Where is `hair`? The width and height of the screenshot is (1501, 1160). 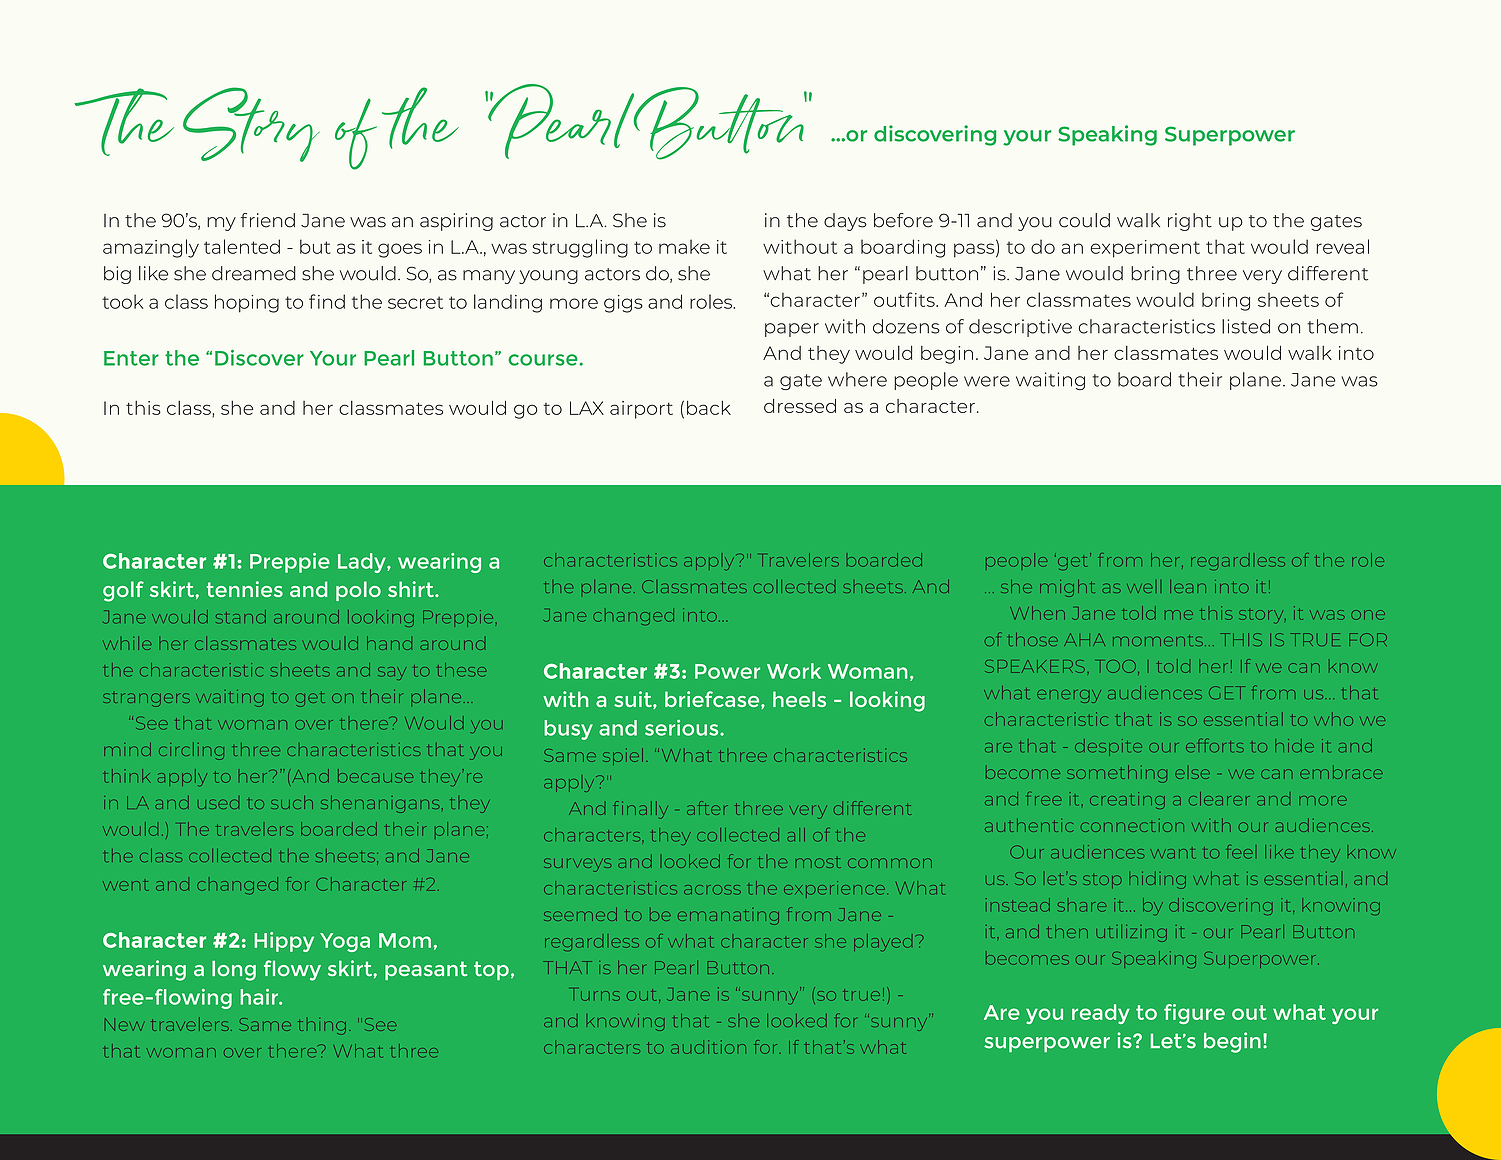
hair is located at coordinates (260, 997).
